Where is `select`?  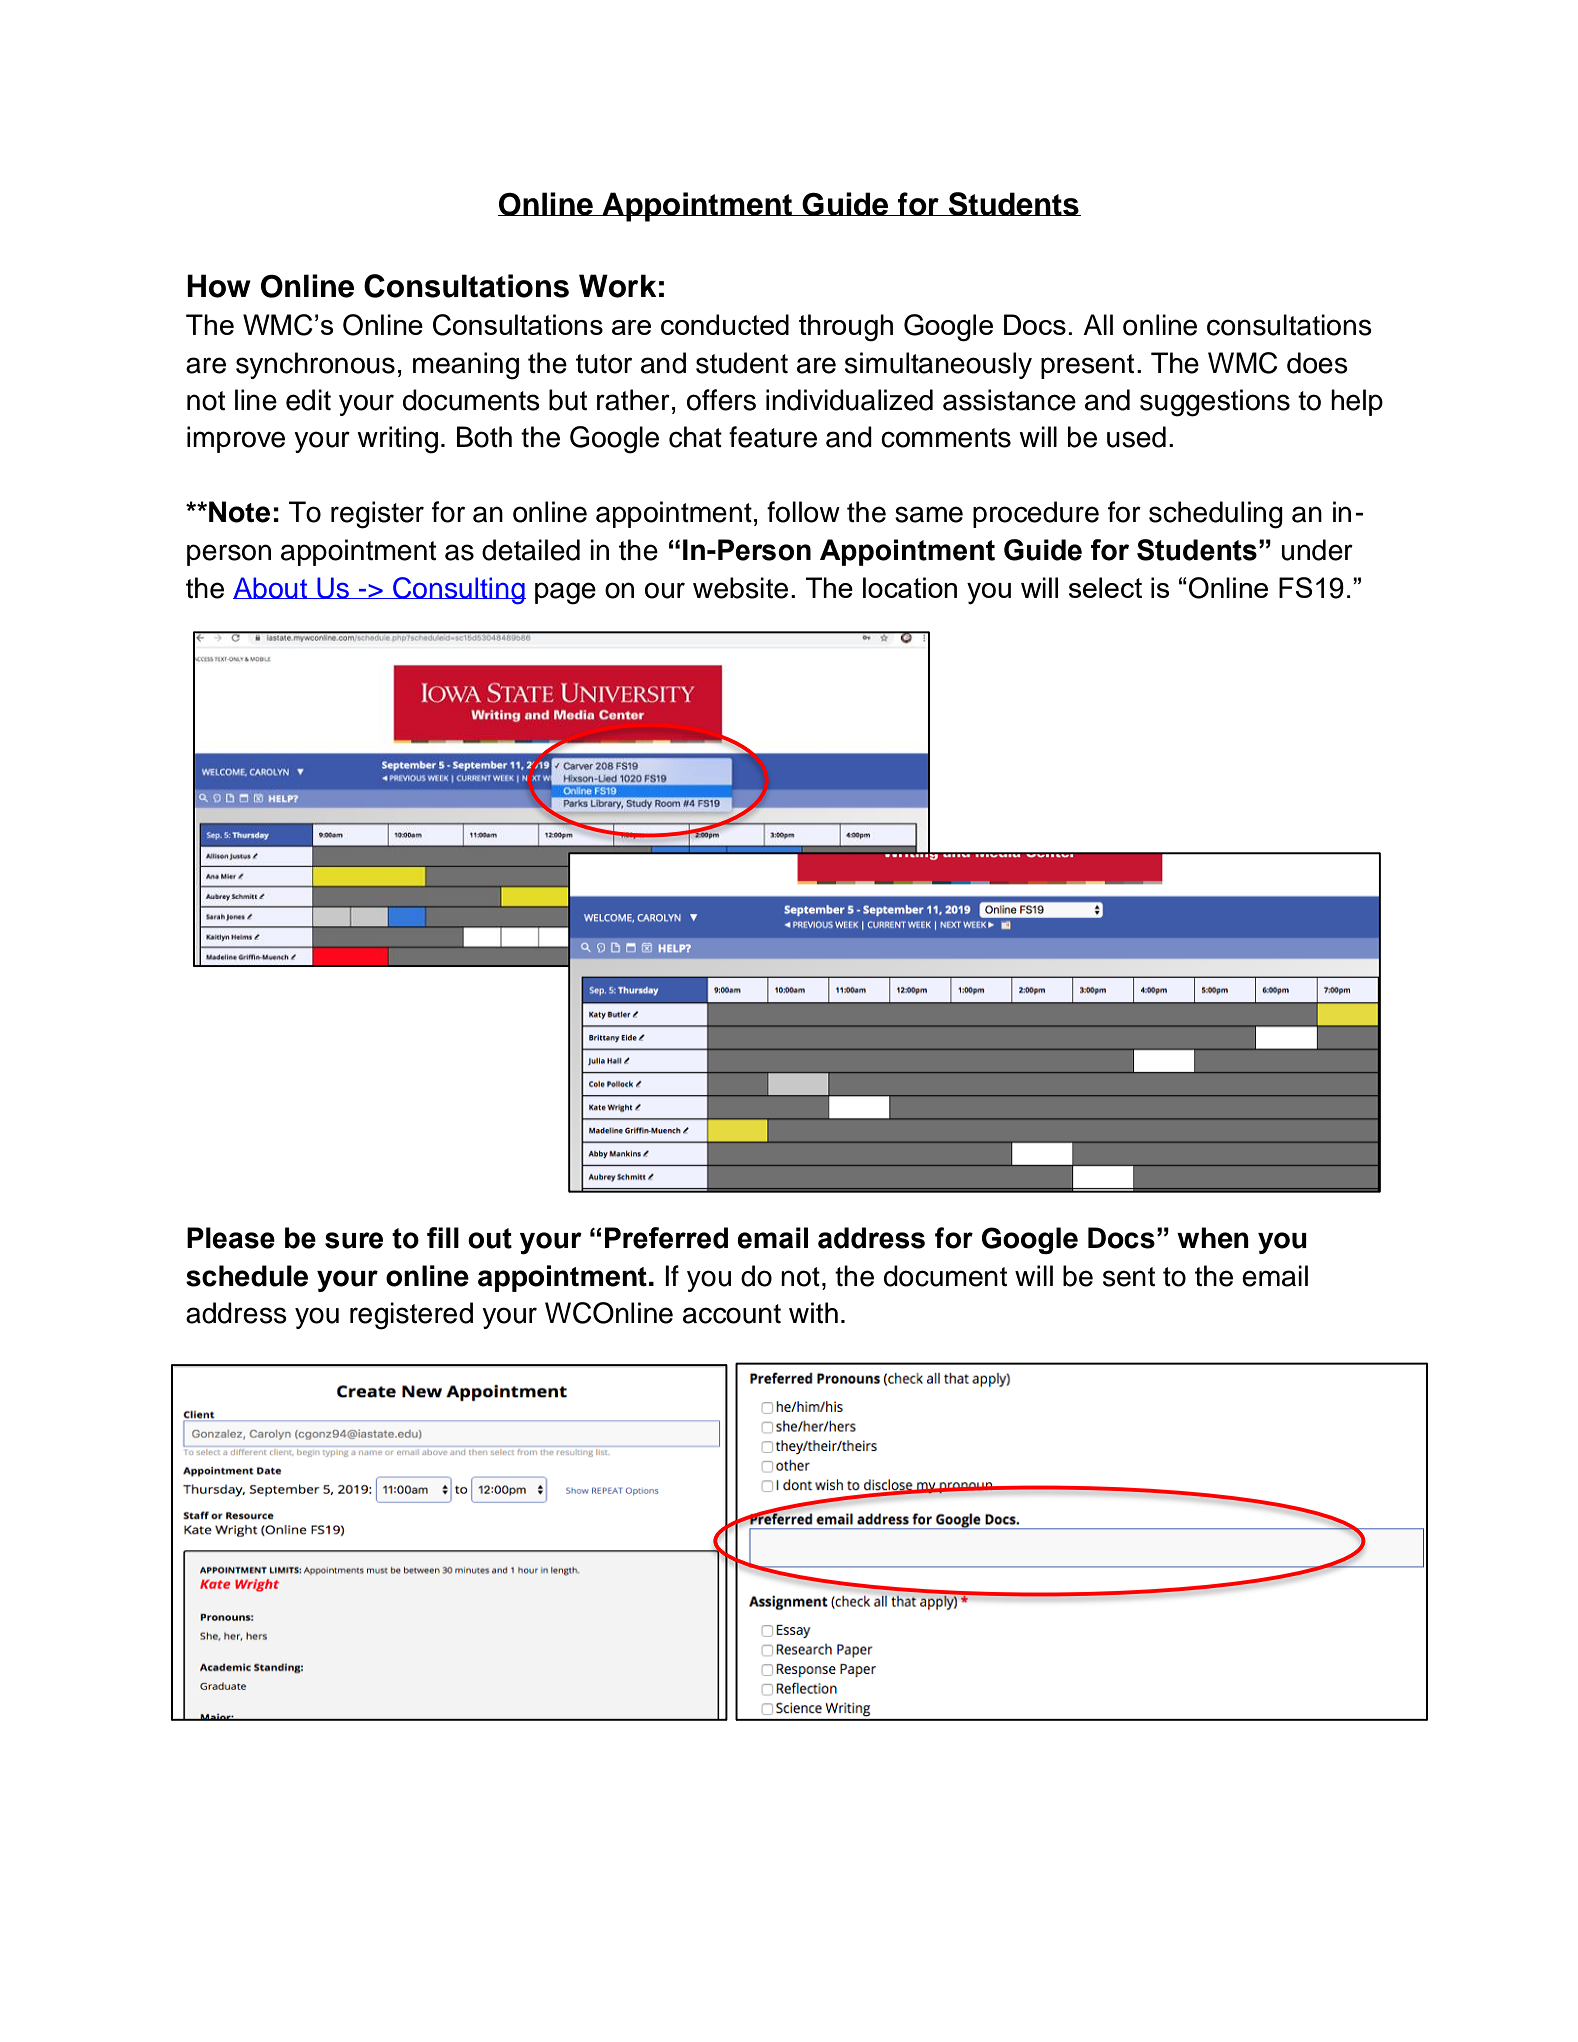 select is located at coordinates (1105, 587).
